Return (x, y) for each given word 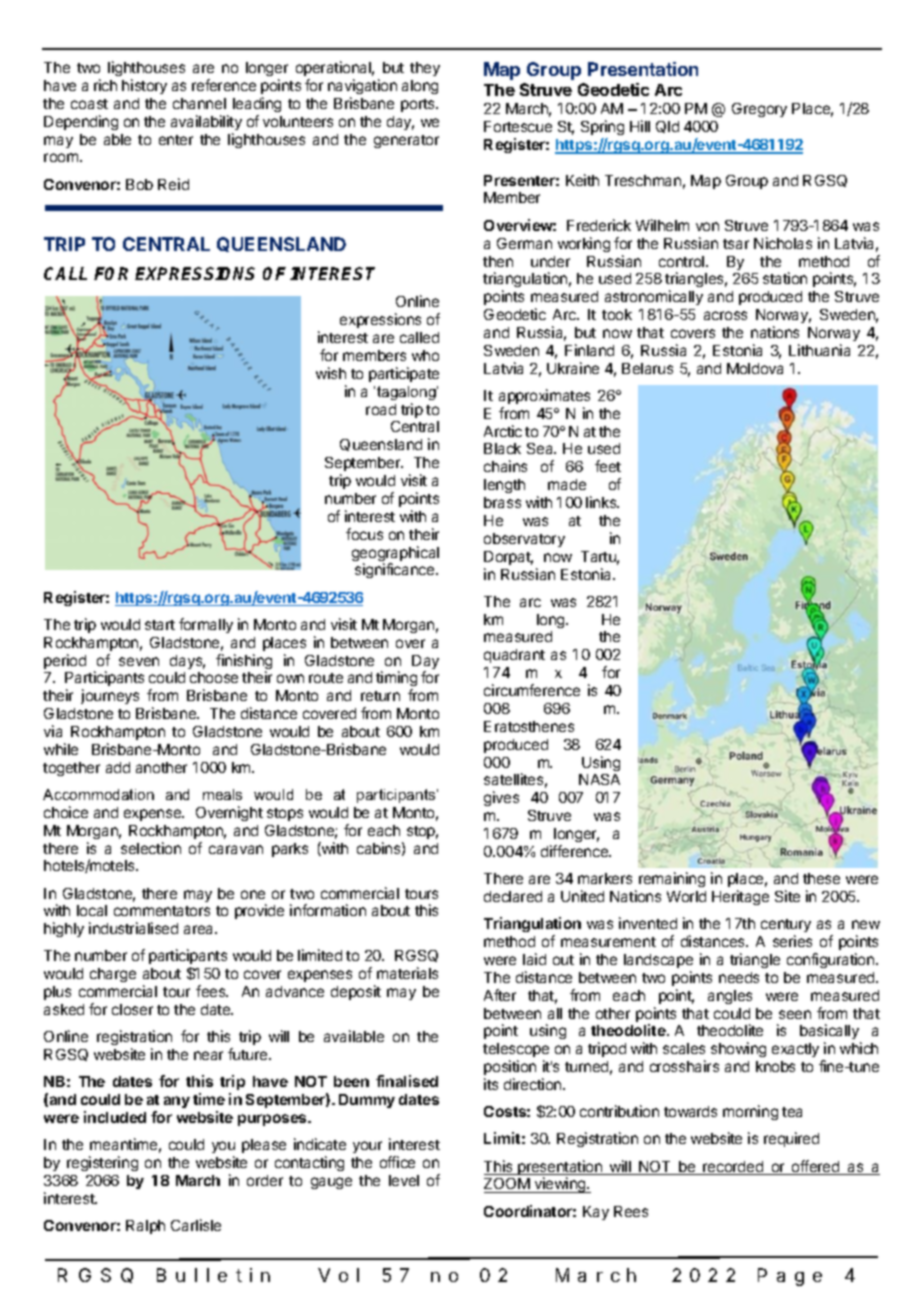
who (425, 355)
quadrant (514, 656)
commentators (162, 911)
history (144, 86)
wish (331, 373)
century (786, 925)
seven (139, 661)
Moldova (755, 368)
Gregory (759, 110)
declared (513, 896)
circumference (532, 690)
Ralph (145, 1227)
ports (419, 105)
